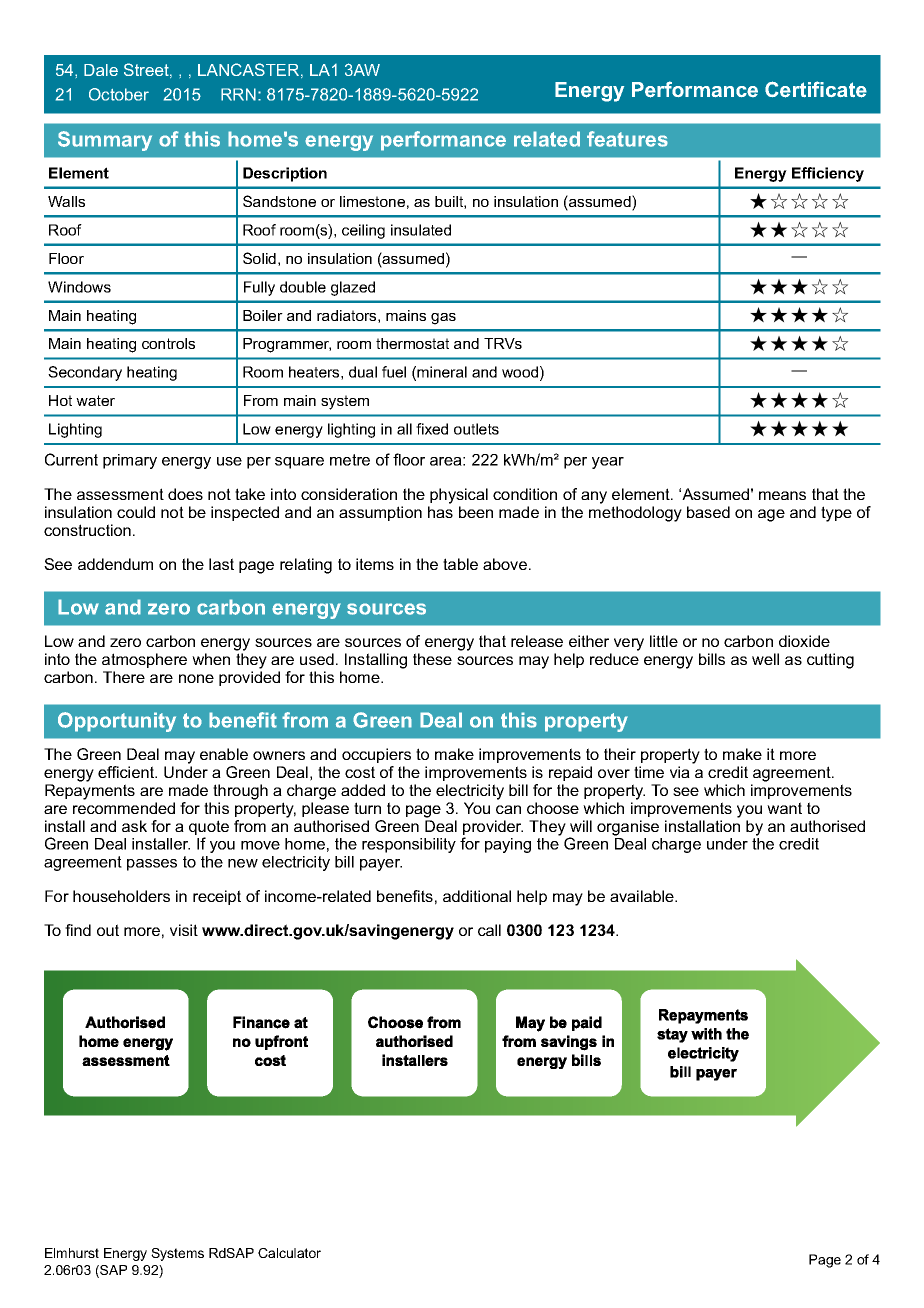 The height and width of the document is (1308, 924). I want to click on October, so click(119, 94).
